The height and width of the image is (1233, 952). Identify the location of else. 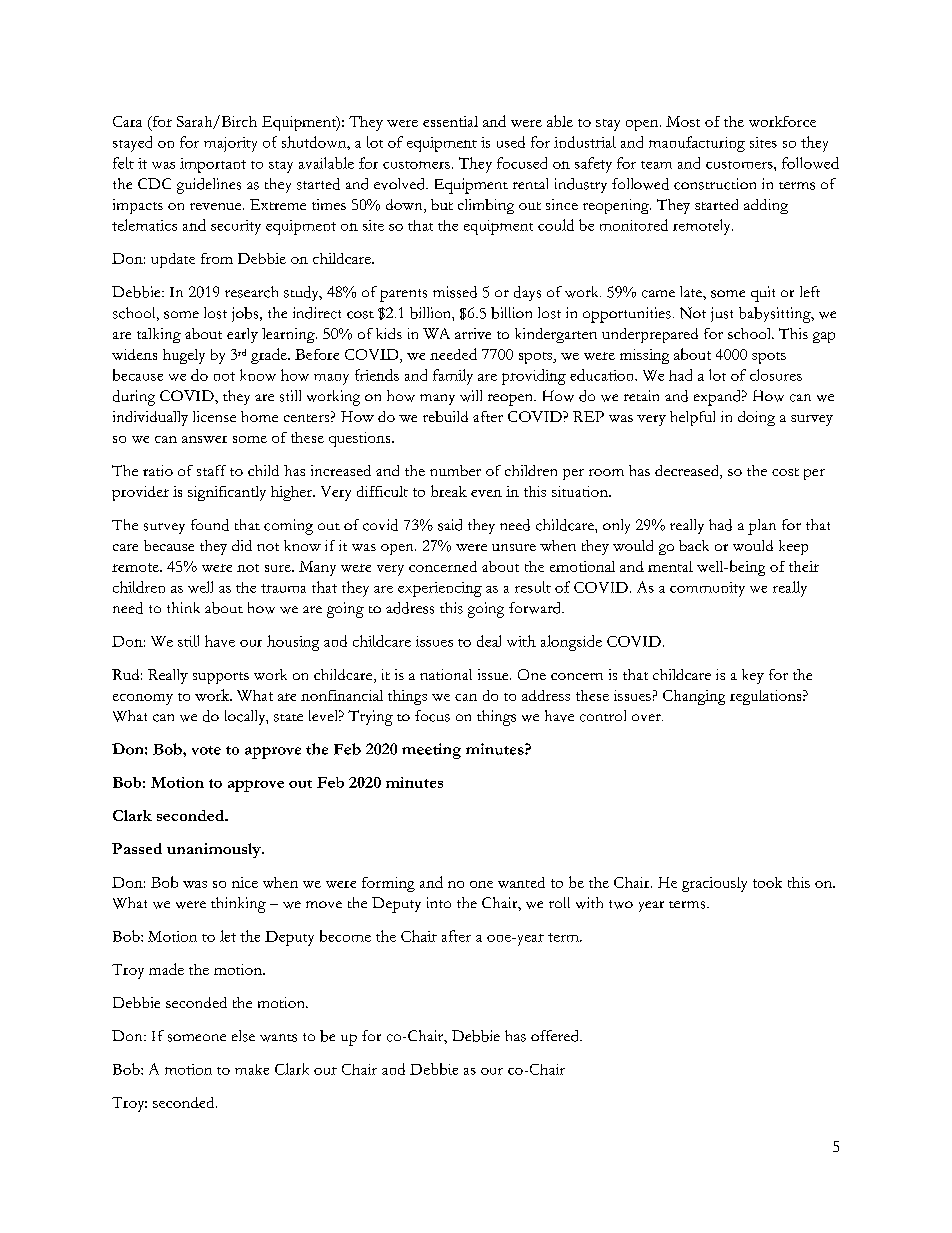
(243, 1036).
